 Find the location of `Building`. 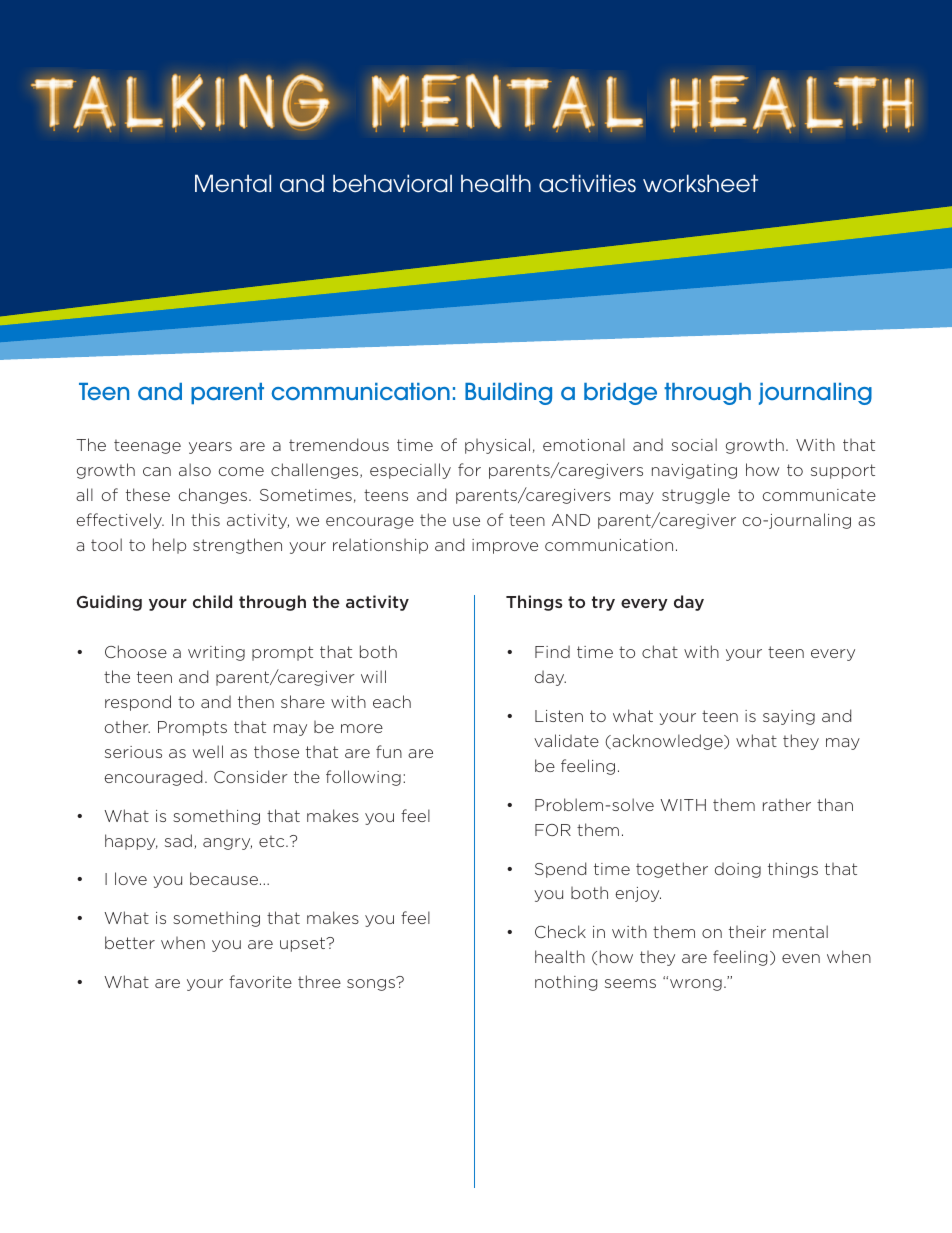

Building is located at coordinates (508, 394).
